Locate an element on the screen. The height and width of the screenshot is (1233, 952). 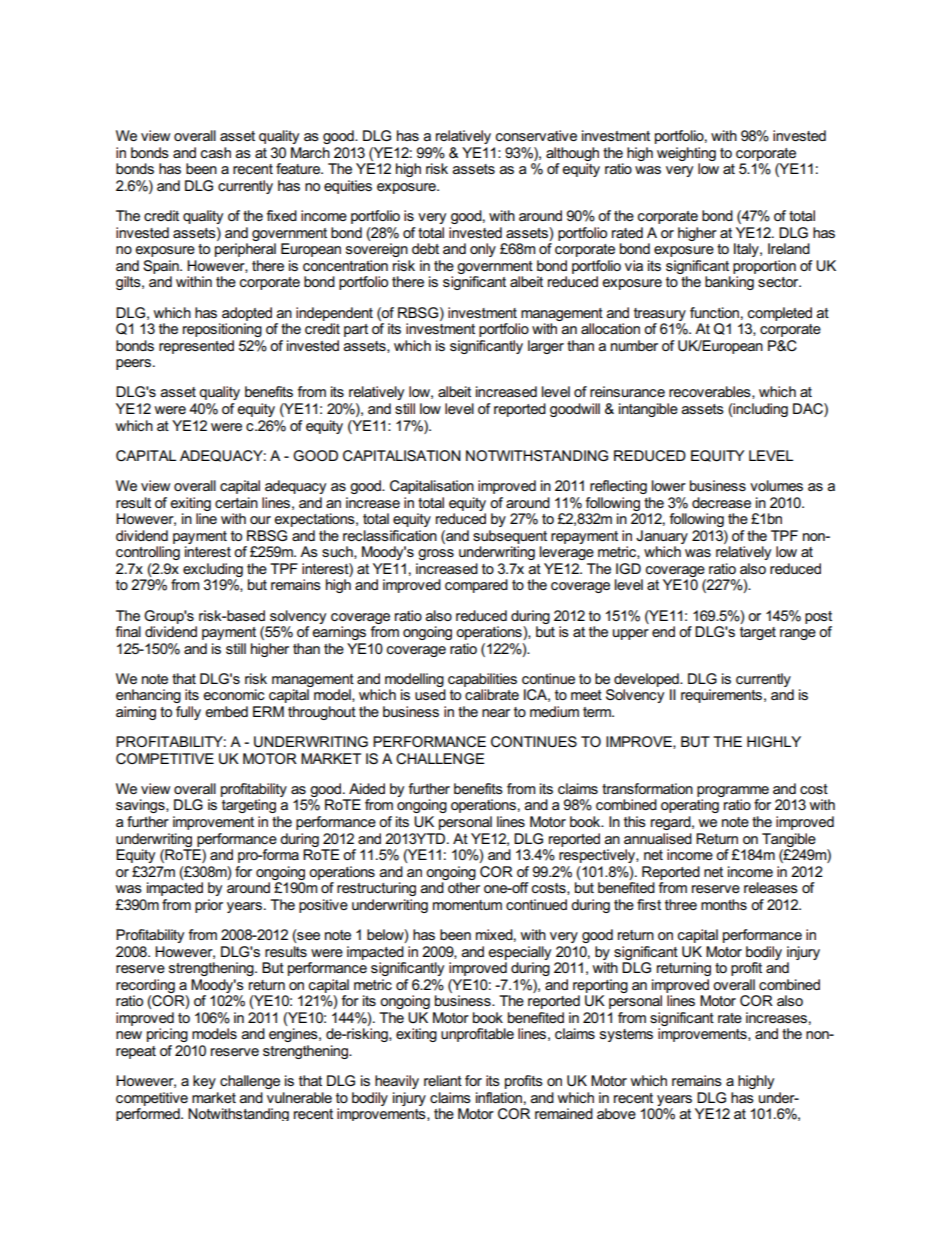
compared is located at coordinates (476, 586).
